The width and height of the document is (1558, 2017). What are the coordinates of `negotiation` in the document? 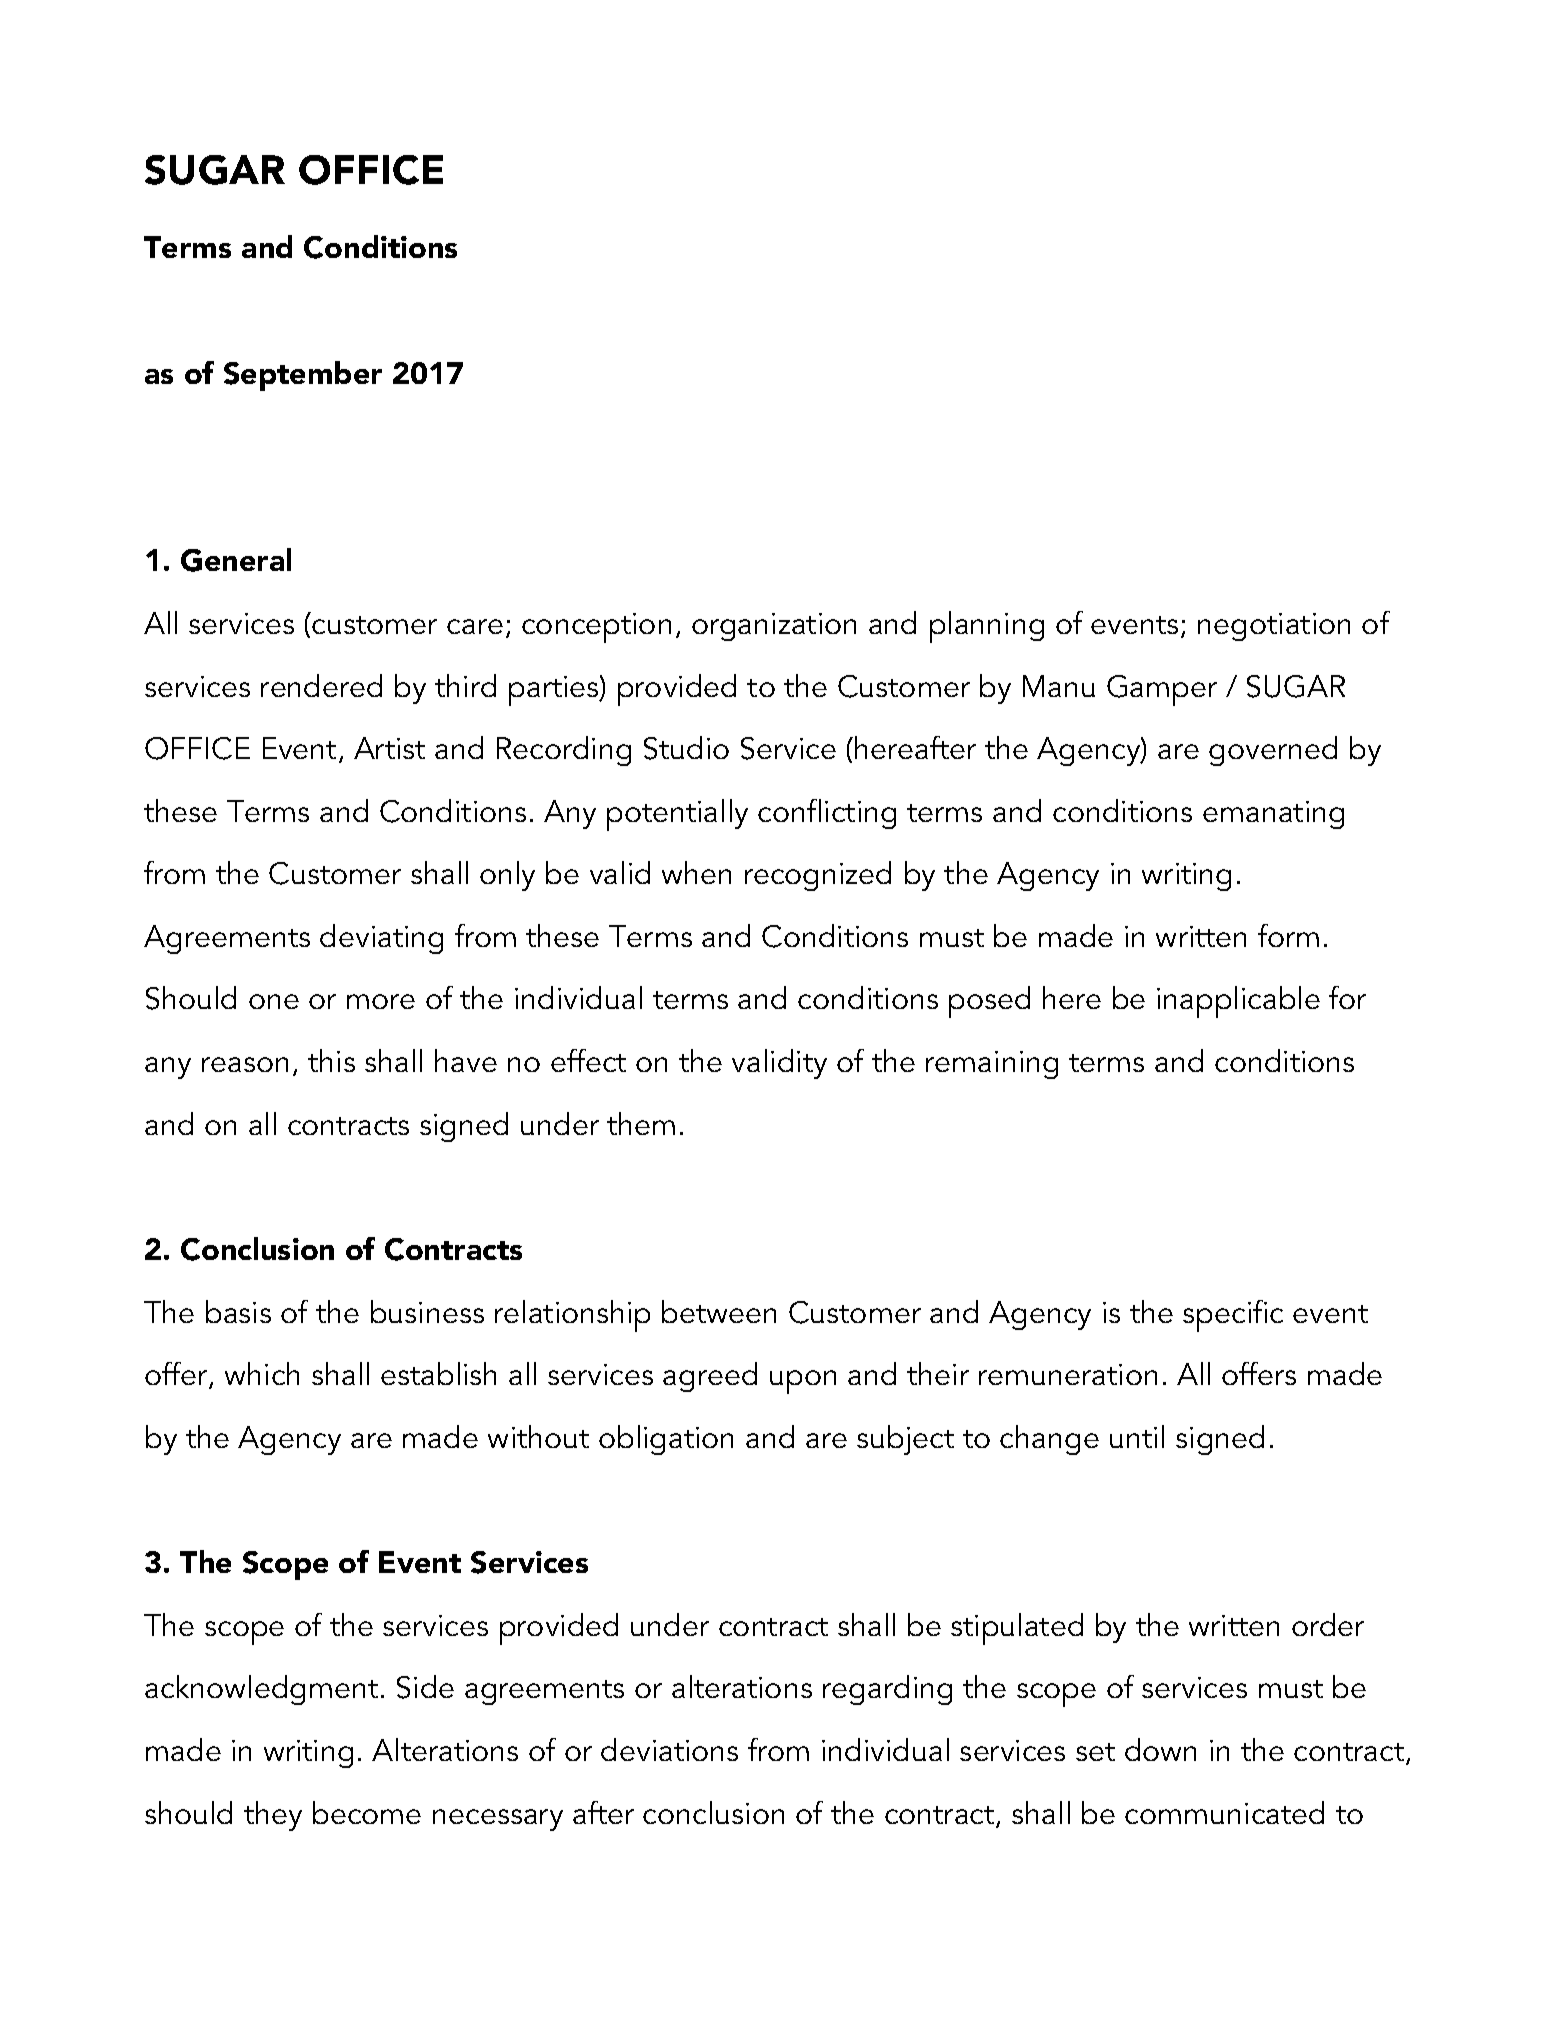 It's located at (1274, 627).
